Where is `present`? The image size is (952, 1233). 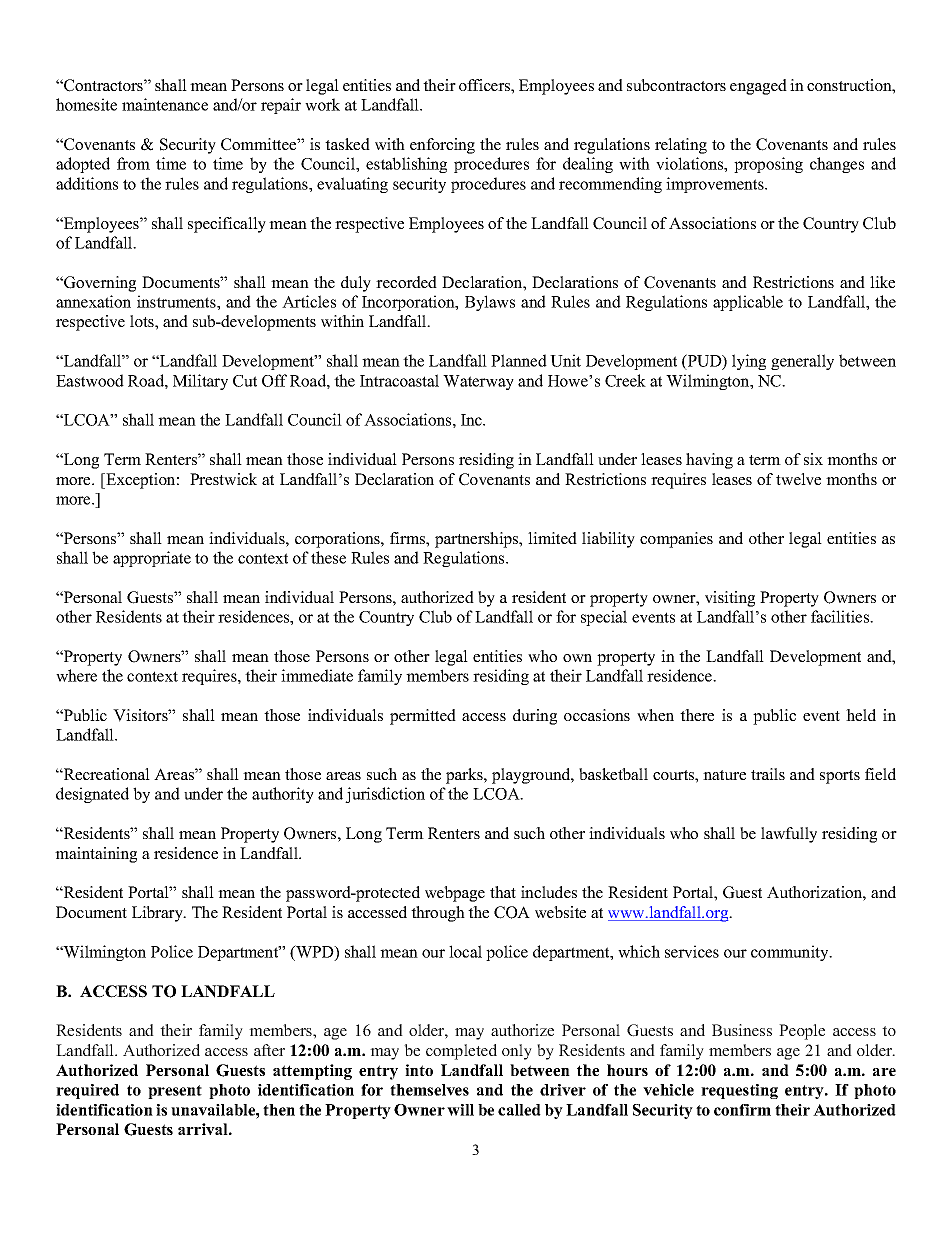 present is located at coordinates (175, 1092).
